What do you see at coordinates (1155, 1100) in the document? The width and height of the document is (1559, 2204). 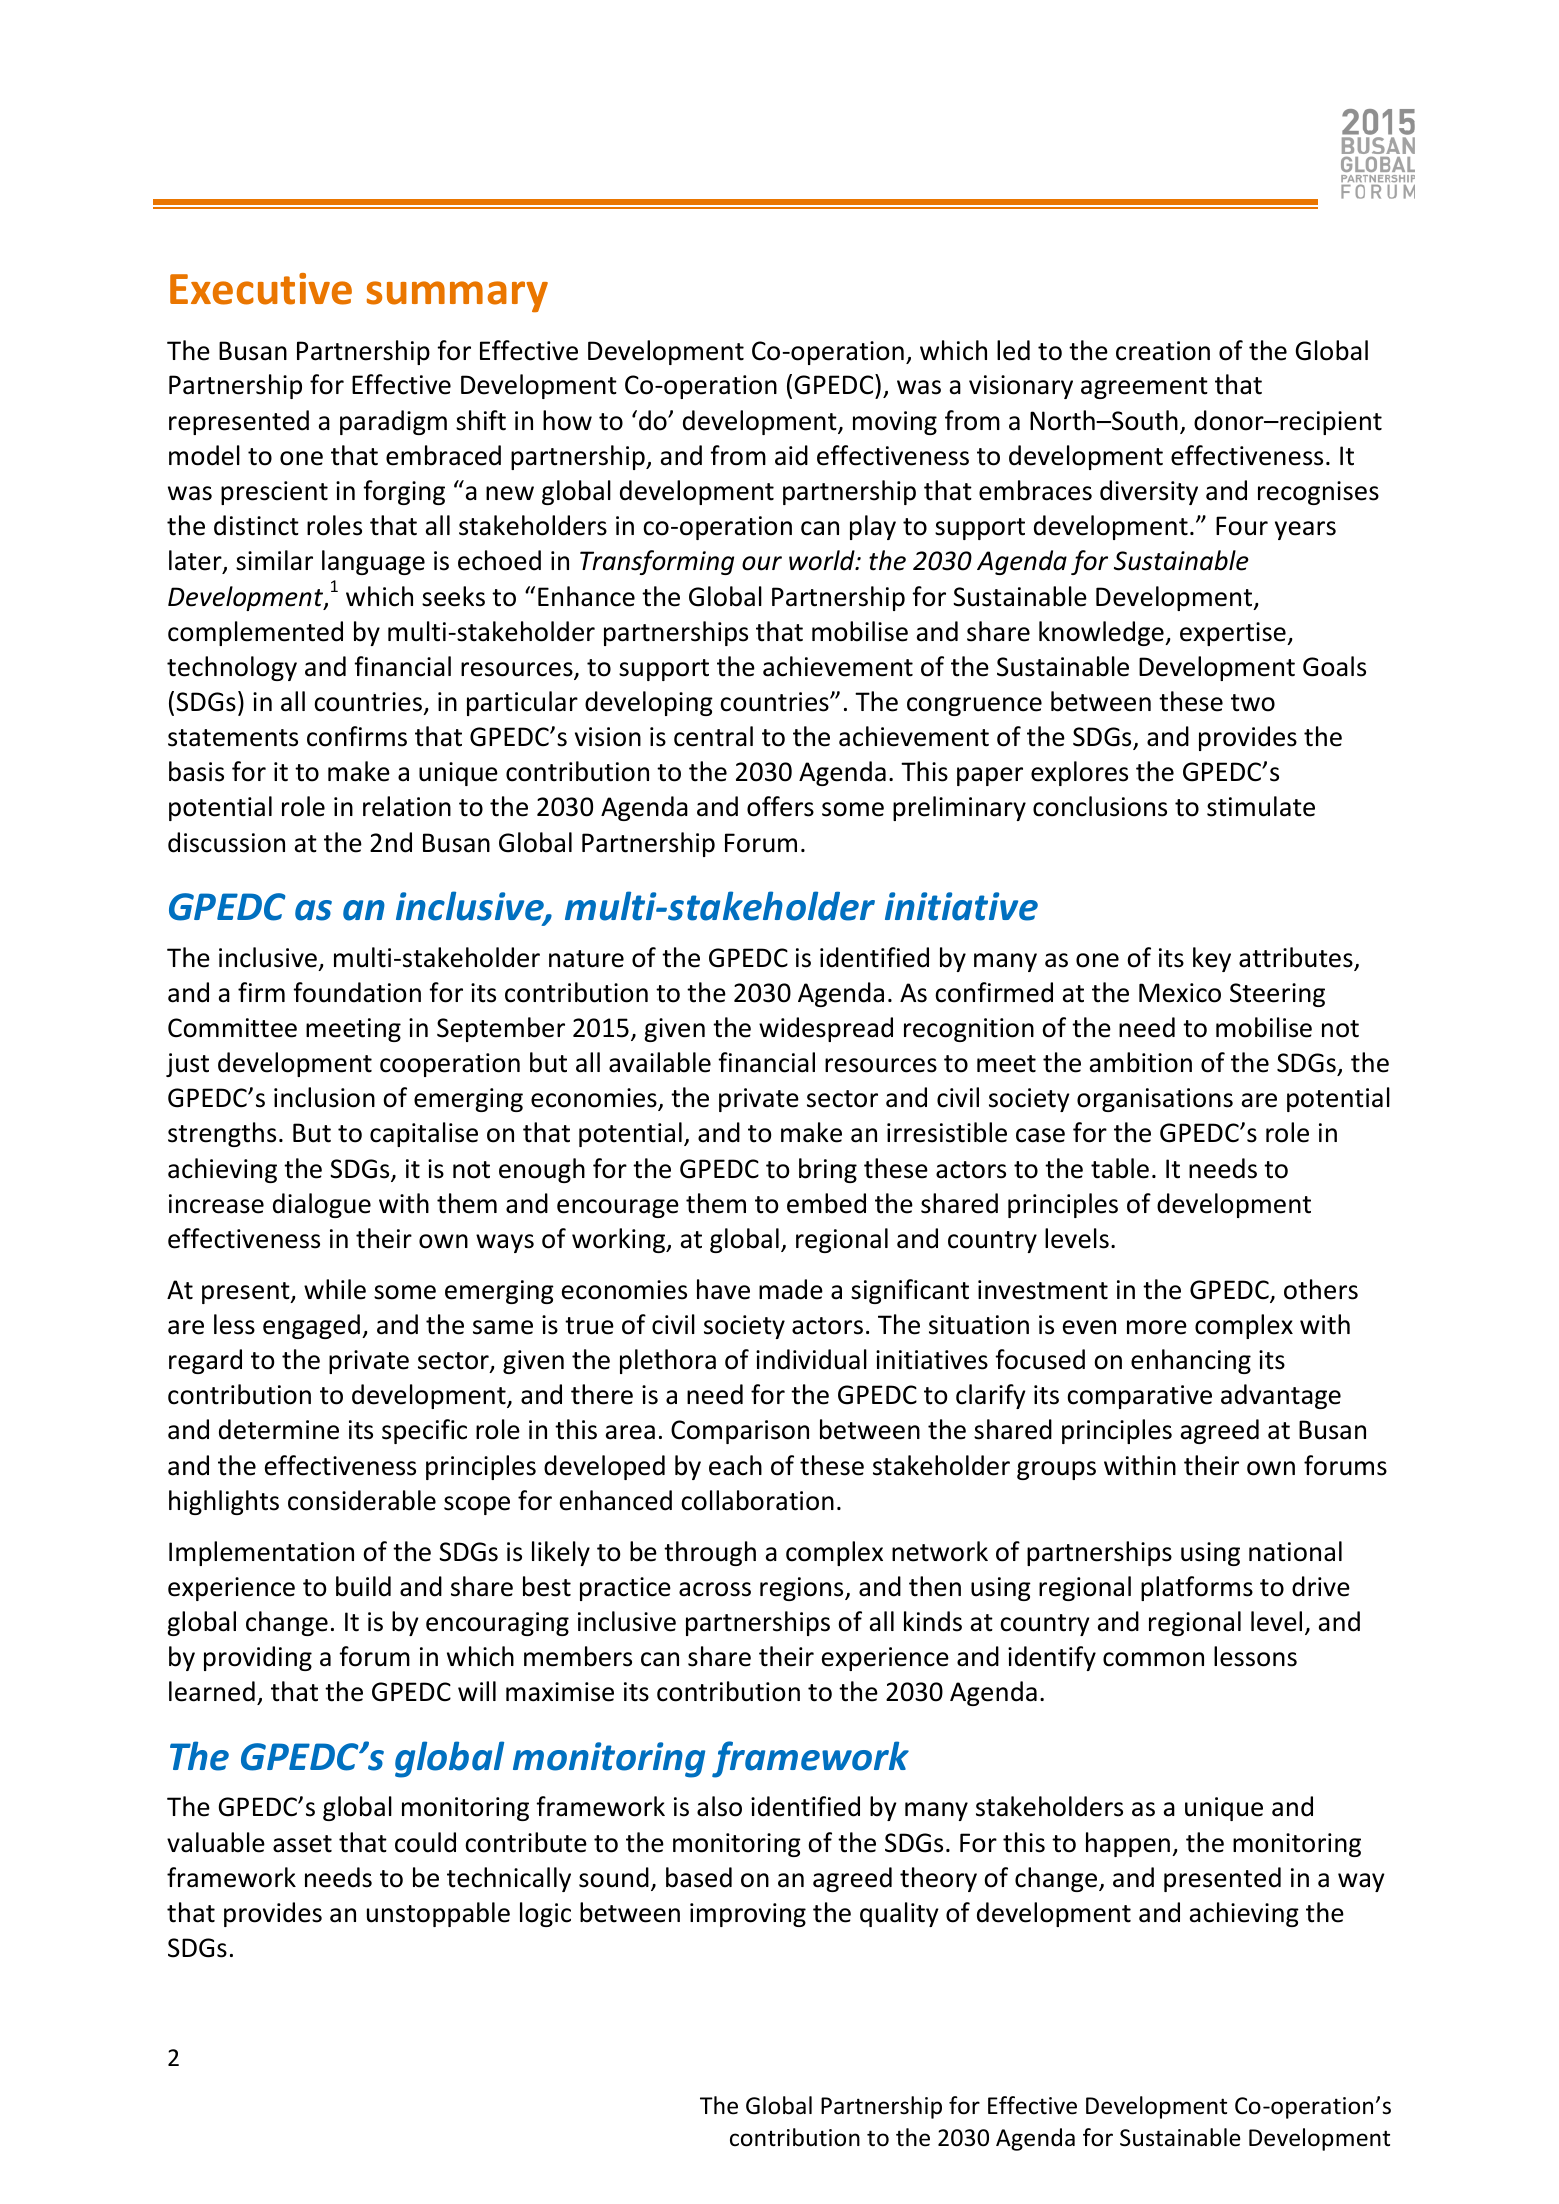 I see `organisations` at bounding box center [1155, 1100].
